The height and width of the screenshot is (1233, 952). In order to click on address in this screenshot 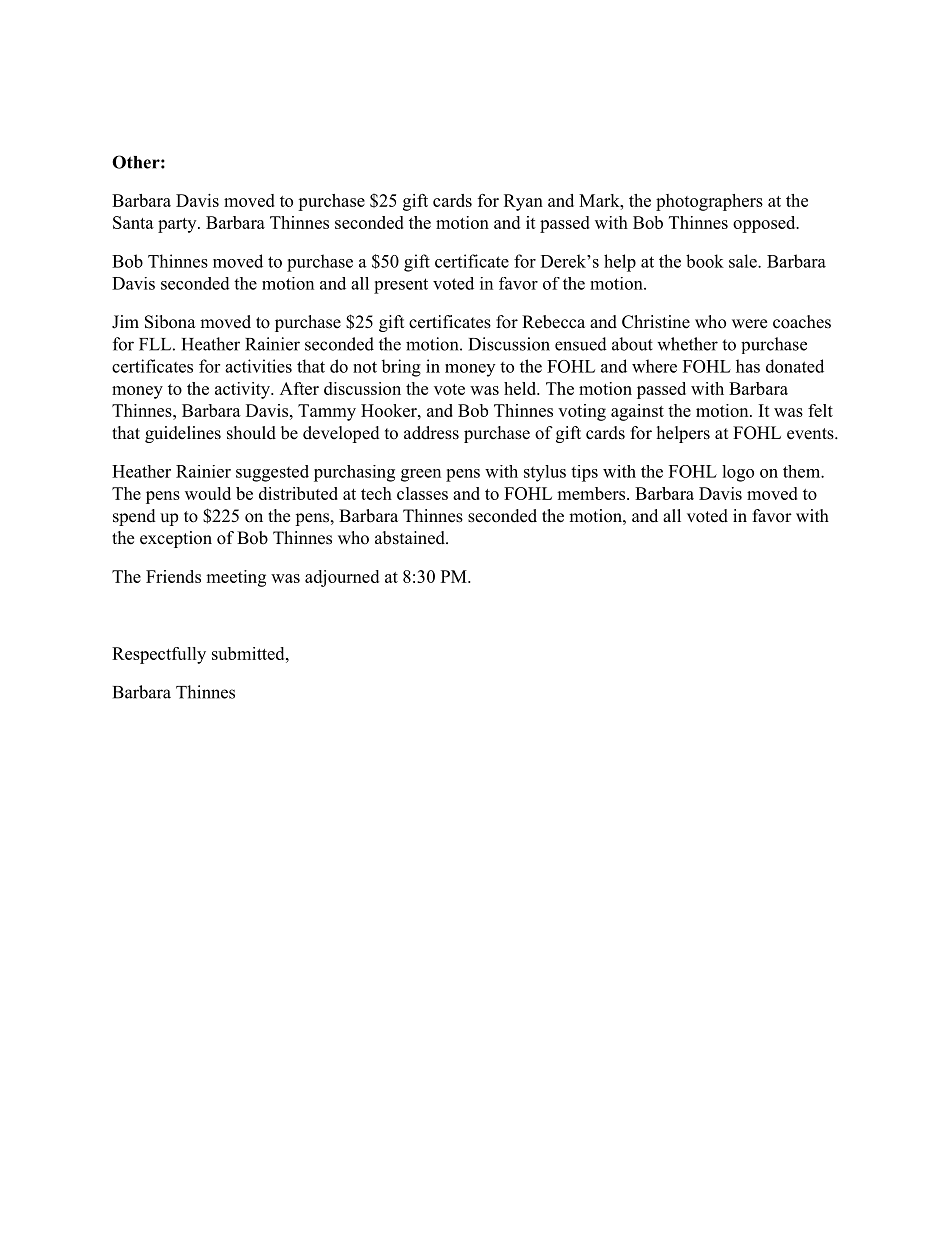, I will do `click(431, 433)`.
